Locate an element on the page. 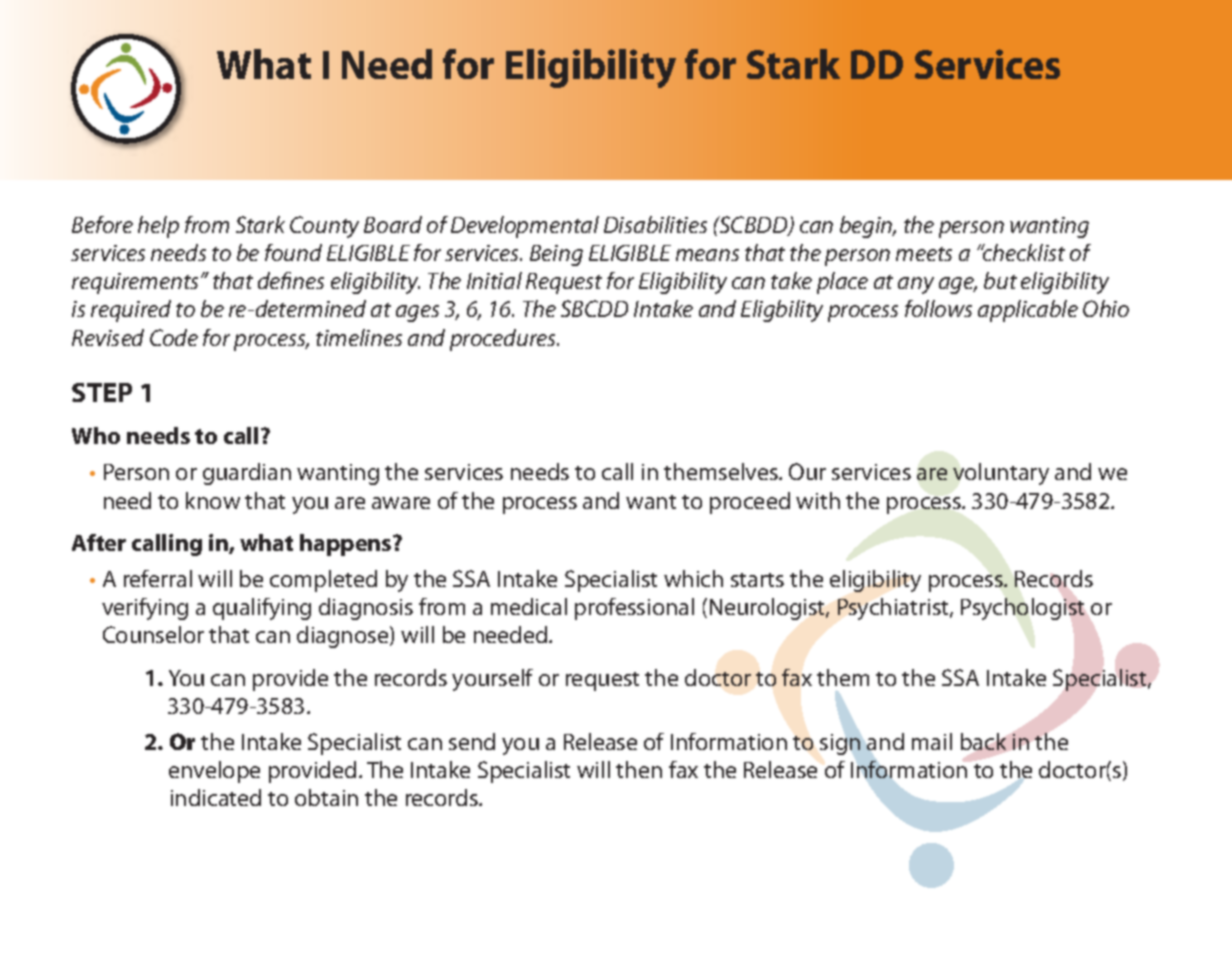 The width and height of the document is (1232, 960). Being is located at coordinates (556, 255).
